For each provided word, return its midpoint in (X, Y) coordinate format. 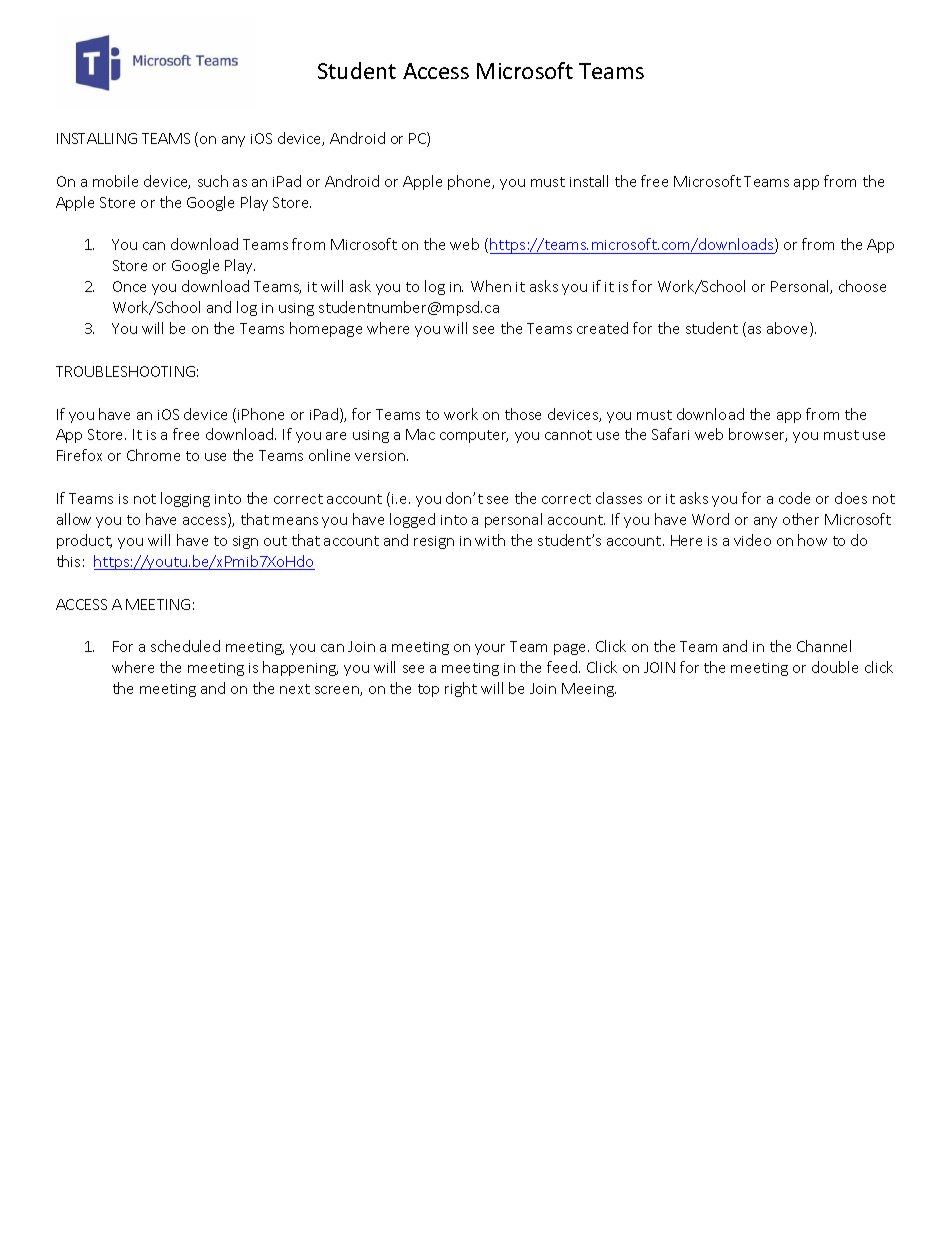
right (461, 689)
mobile (115, 181)
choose (862, 286)
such (213, 181)
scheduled (185, 646)
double (835, 667)
